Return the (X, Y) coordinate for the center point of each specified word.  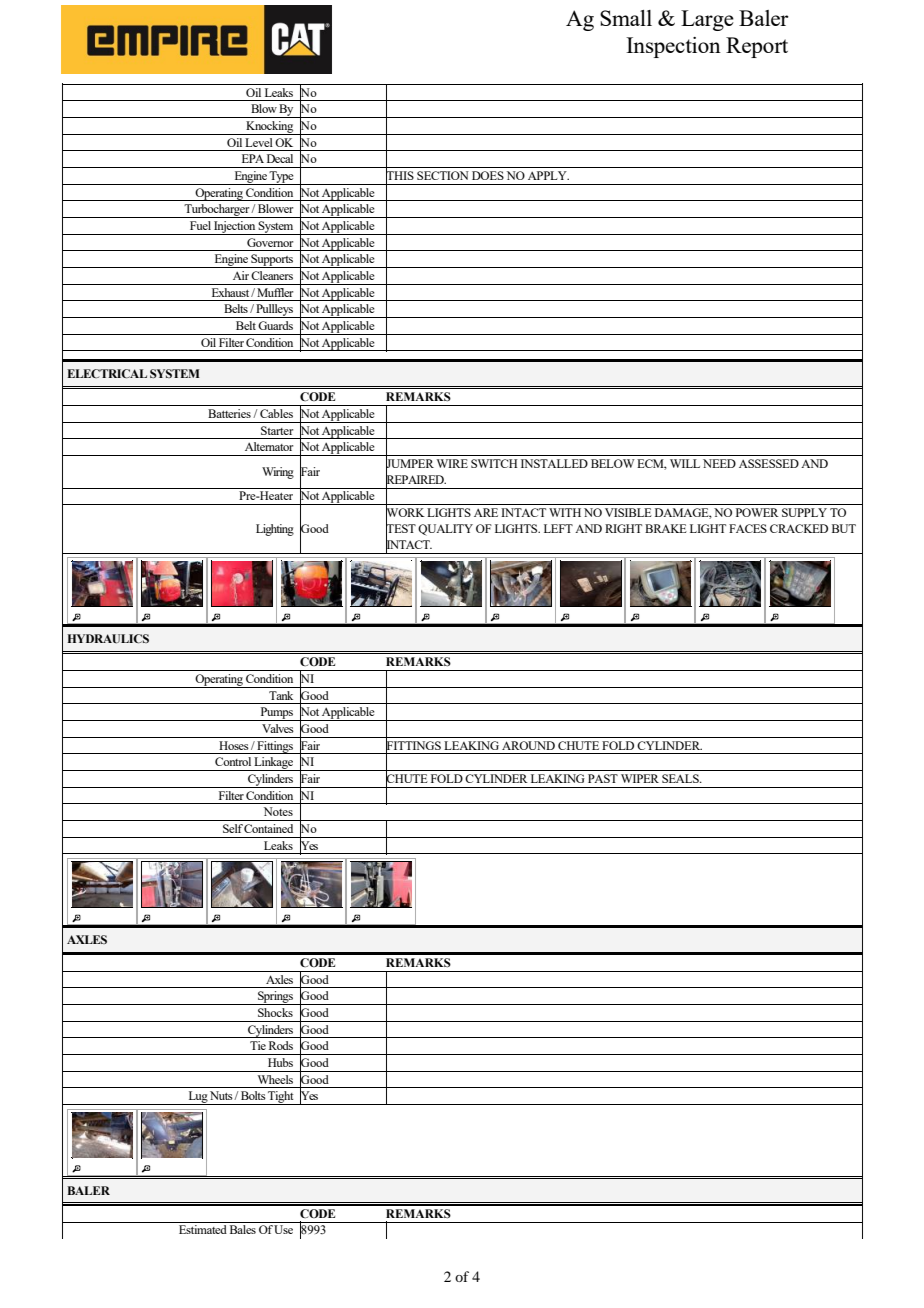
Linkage (274, 764)
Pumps (276, 714)
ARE (486, 512)
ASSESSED (769, 463)
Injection (235, 228)
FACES (748, 528)
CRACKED (799, 528)
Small (626, 18)
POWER (757, 512)
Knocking (270, 128)
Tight (281, 1098)
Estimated (203, 1229)
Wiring (278, 473)
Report (757, 47)
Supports (272, 261)
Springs (276, 998)
